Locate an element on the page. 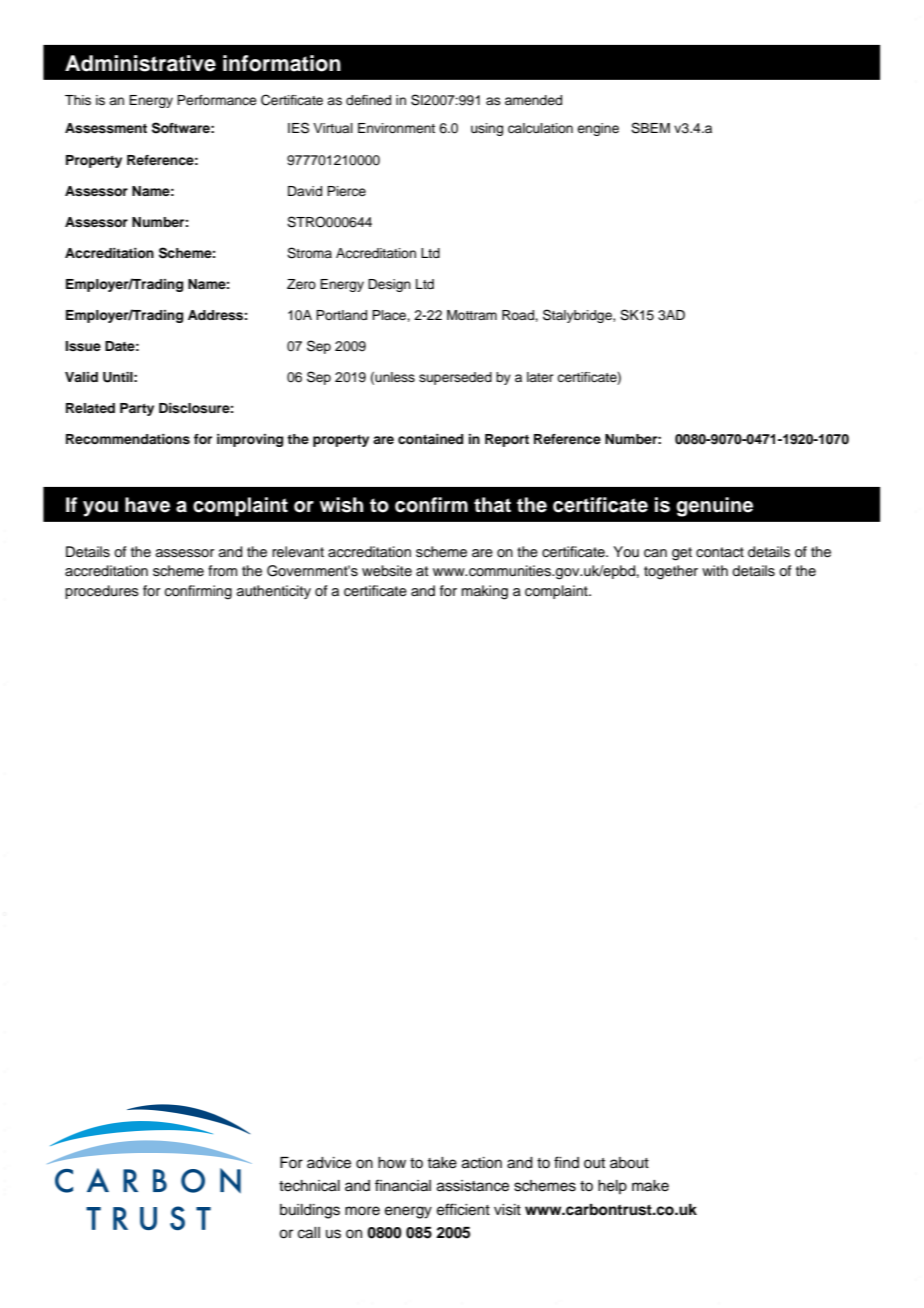  technical is located at coordinates (309, 1186).
